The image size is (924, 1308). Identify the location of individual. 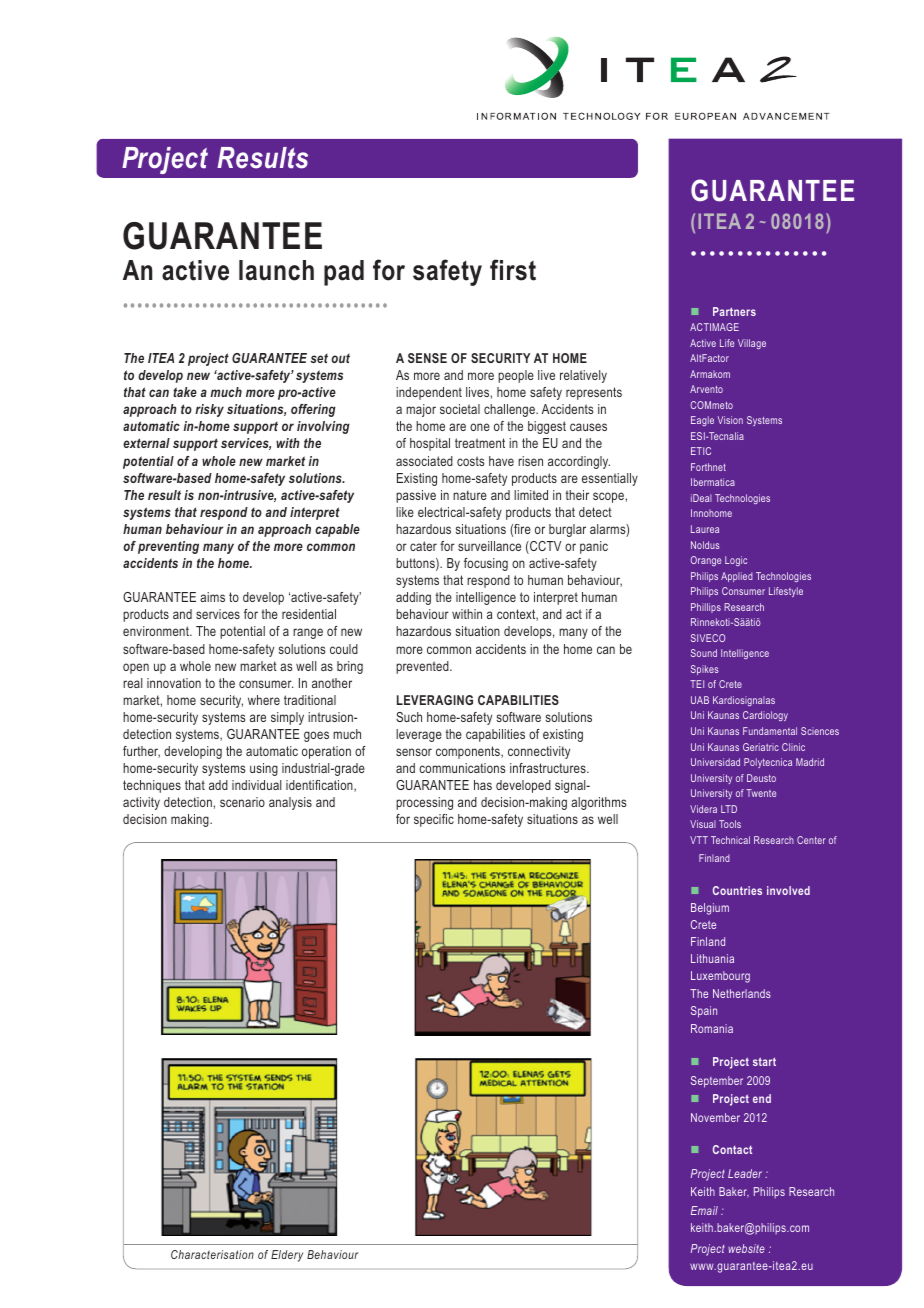
(257, 785).
